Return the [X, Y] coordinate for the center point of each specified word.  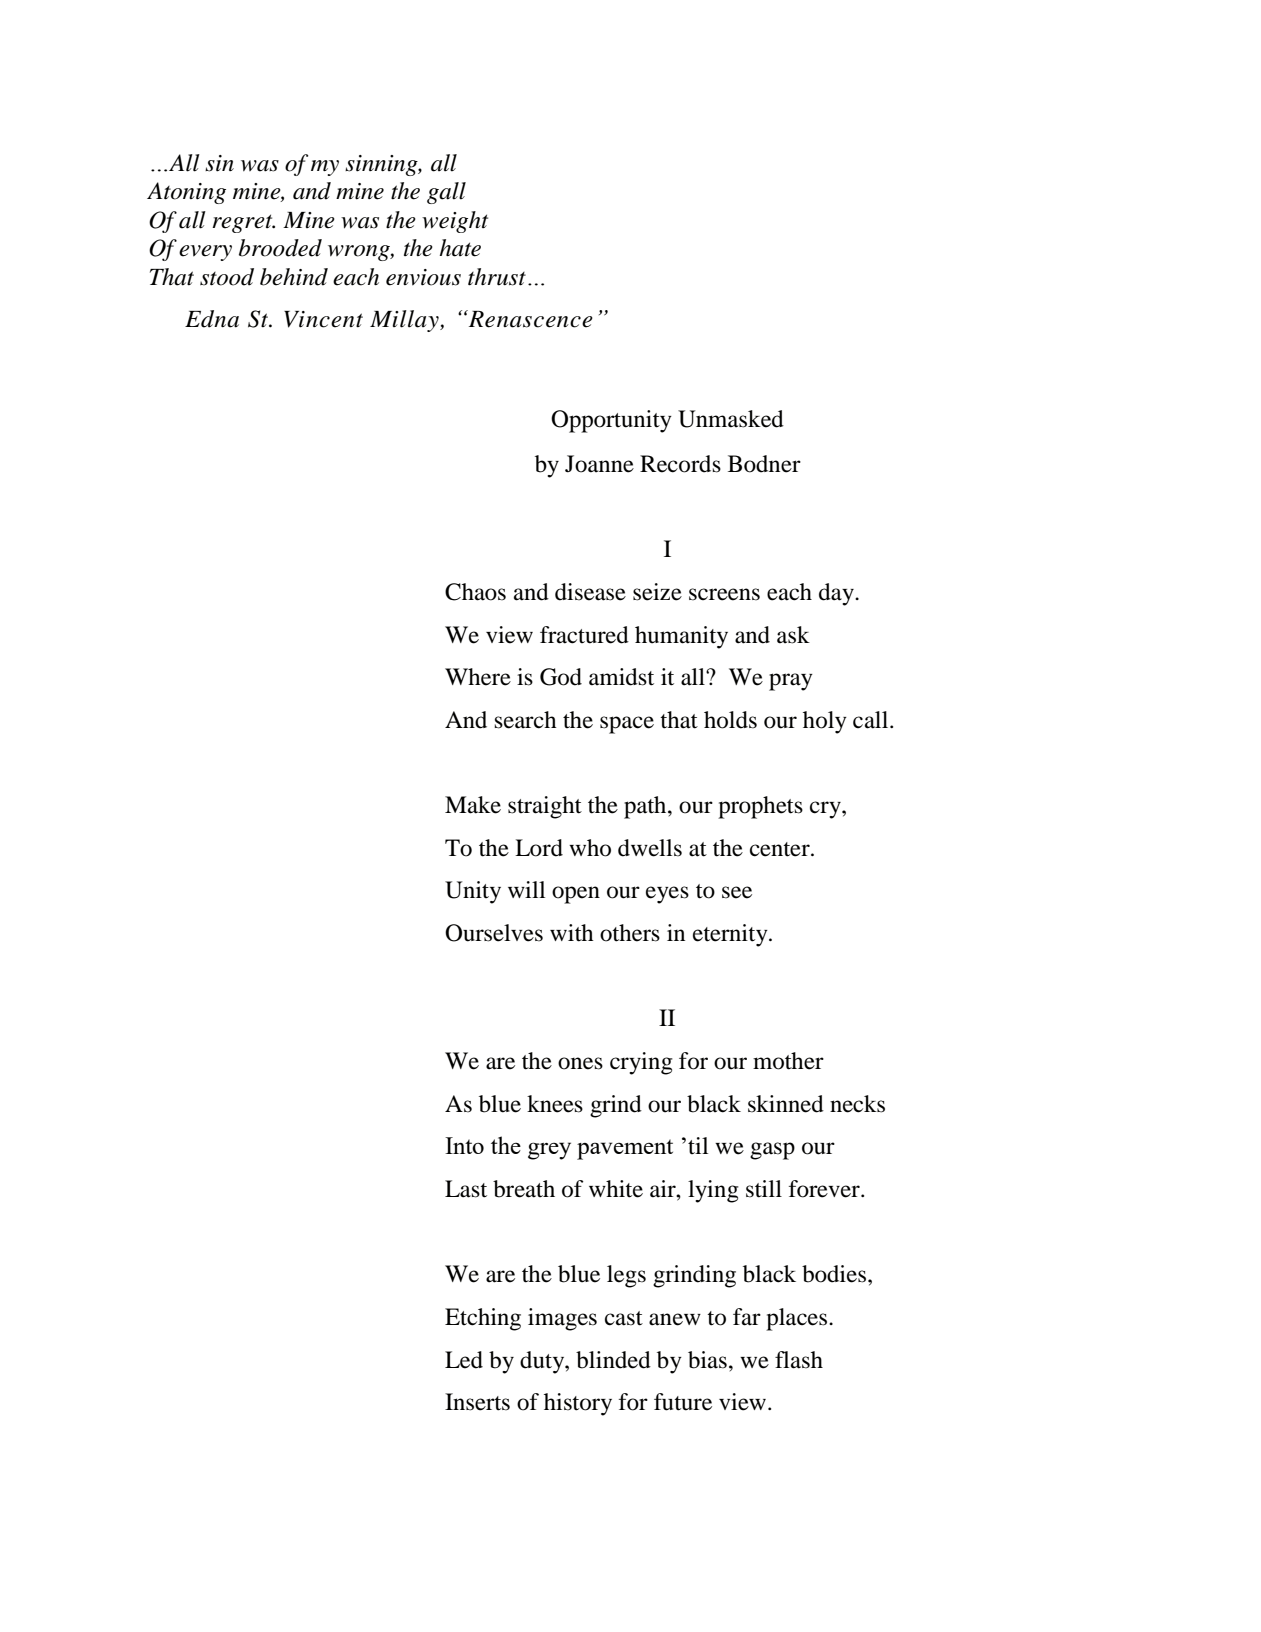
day [837, 594]
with [572, 933]
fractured [584, 635]
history [578, 1404]
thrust [497, 277]
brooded [280, 248]
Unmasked [731, 419]
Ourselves [494, 933]
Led [464, 1360]
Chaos [475, 592]
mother [788, 1061]
